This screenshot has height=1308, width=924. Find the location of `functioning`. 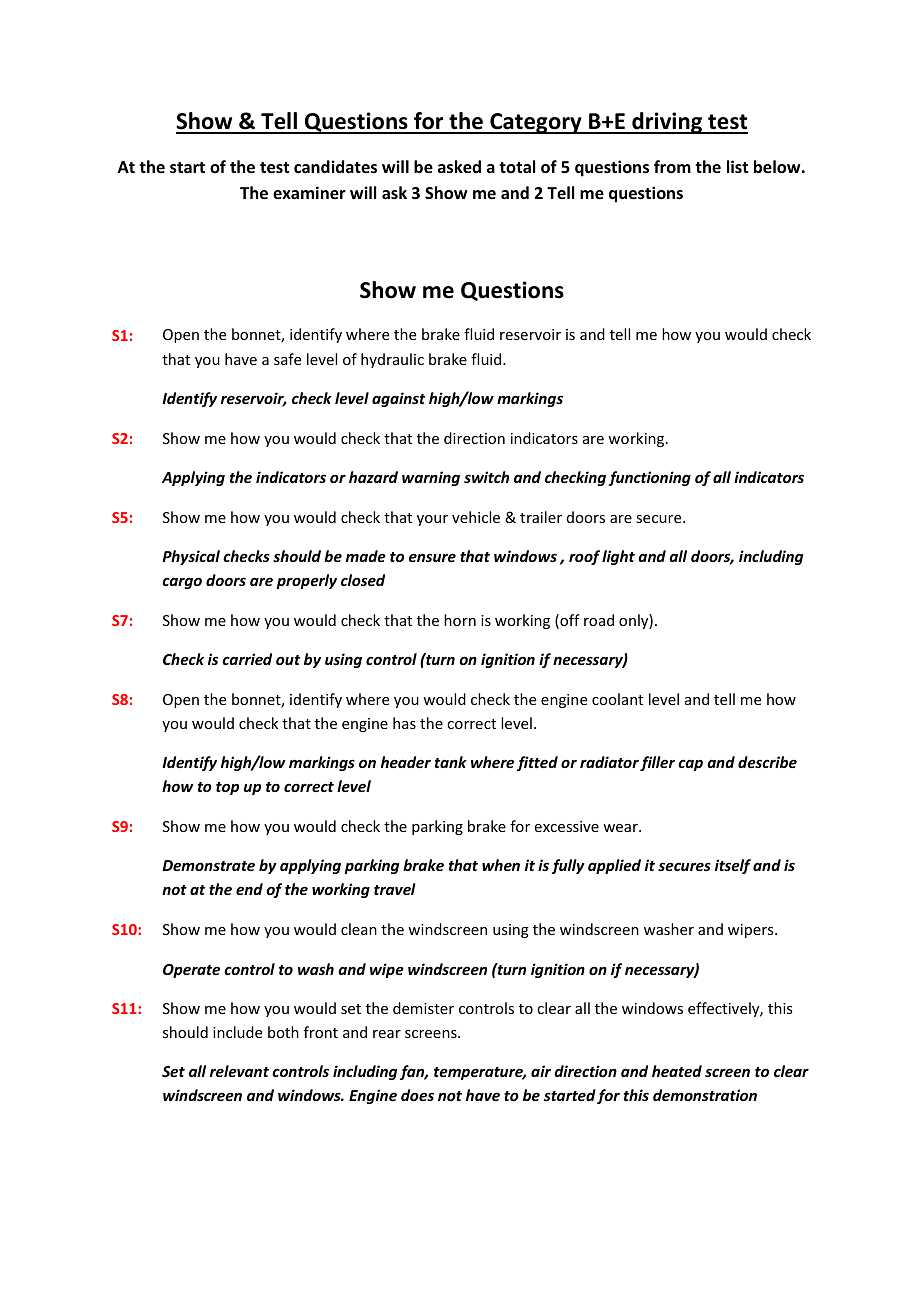

functioning is located at coordinates (649, 478).
